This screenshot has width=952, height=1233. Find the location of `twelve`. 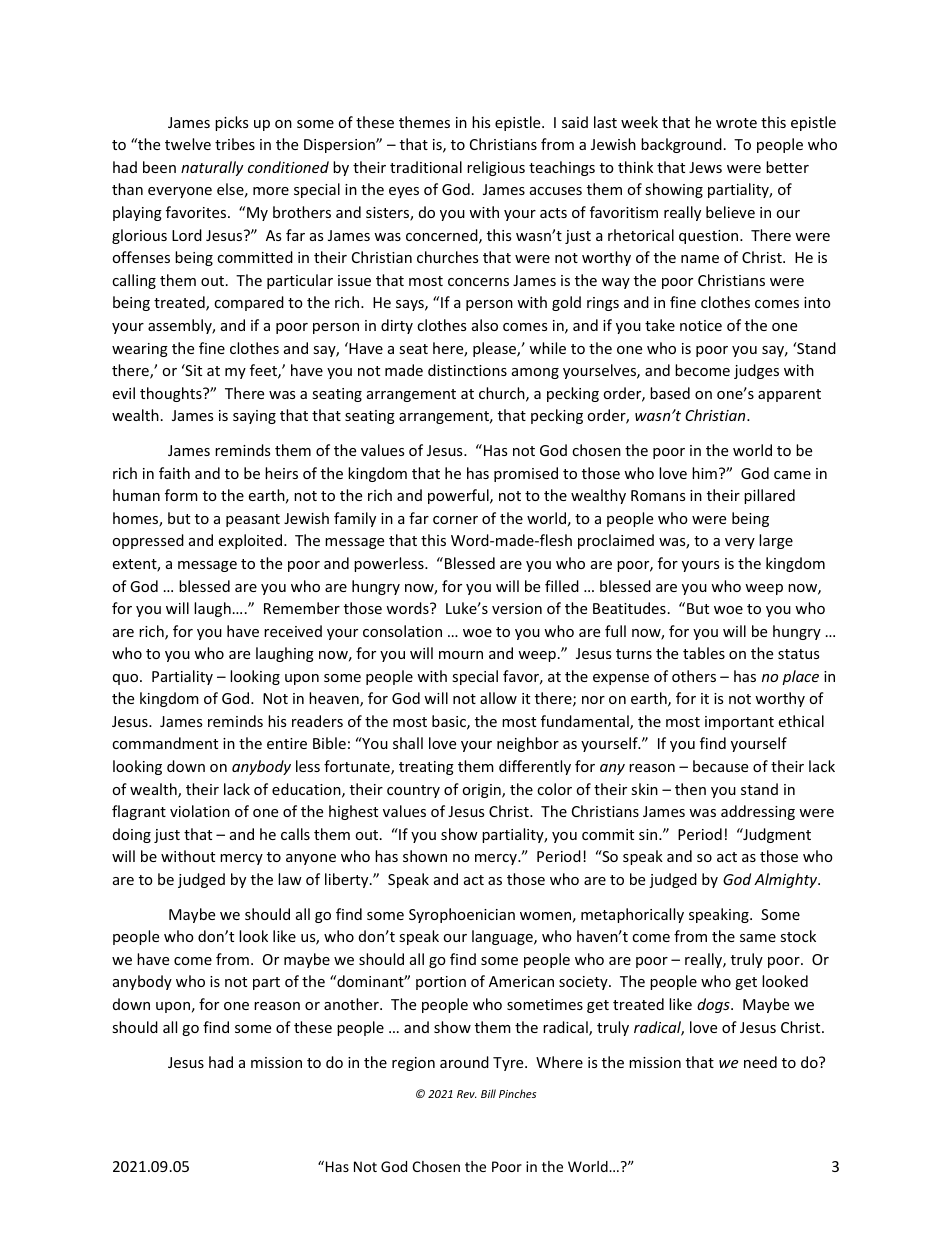

twelve is located at coordinates (188, 144).
